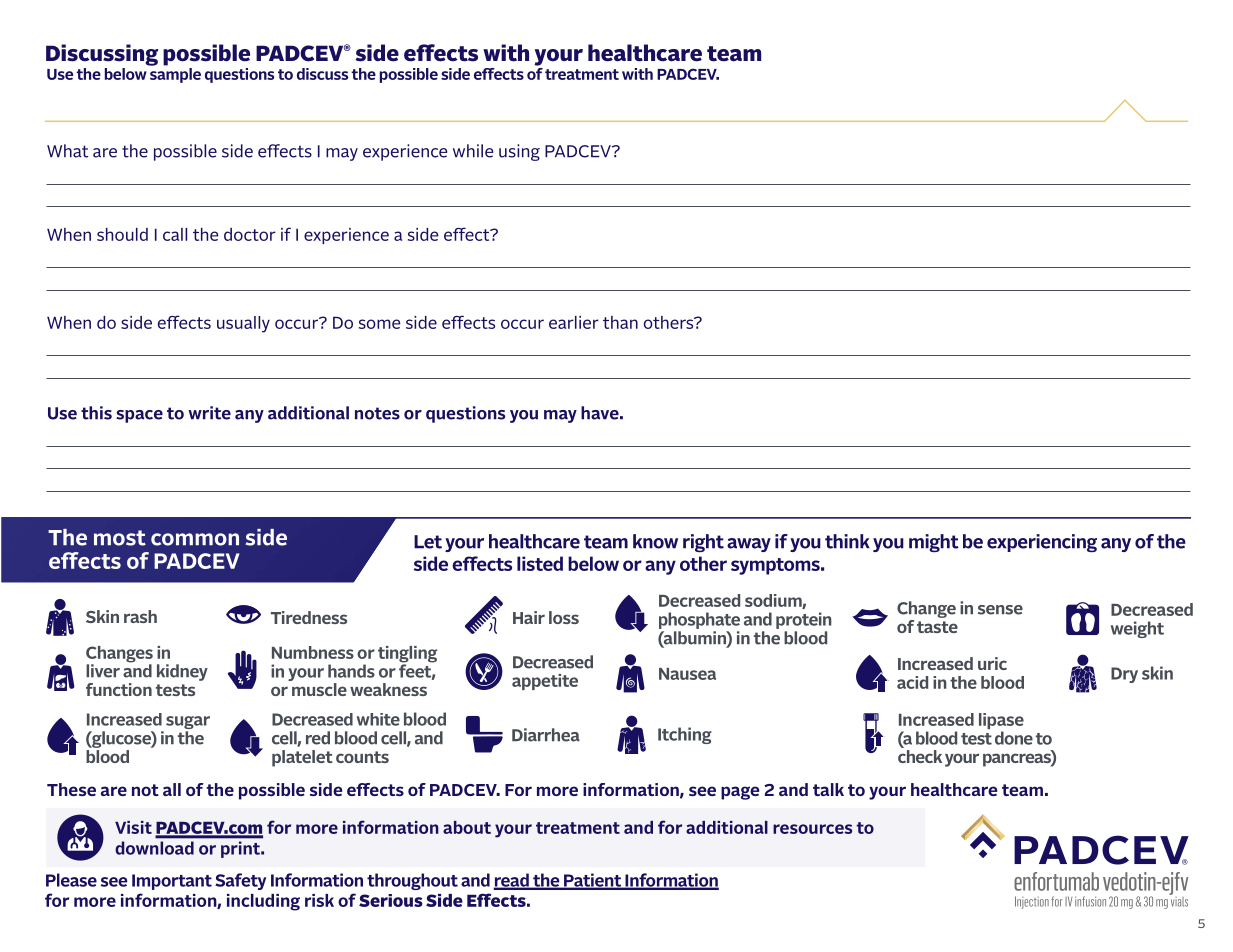 This screenshot has height=952, width=1233. What do you see at coordinates (593, 881) in the screenshot?
I see `Patient` at bounding box center [593, 881].
